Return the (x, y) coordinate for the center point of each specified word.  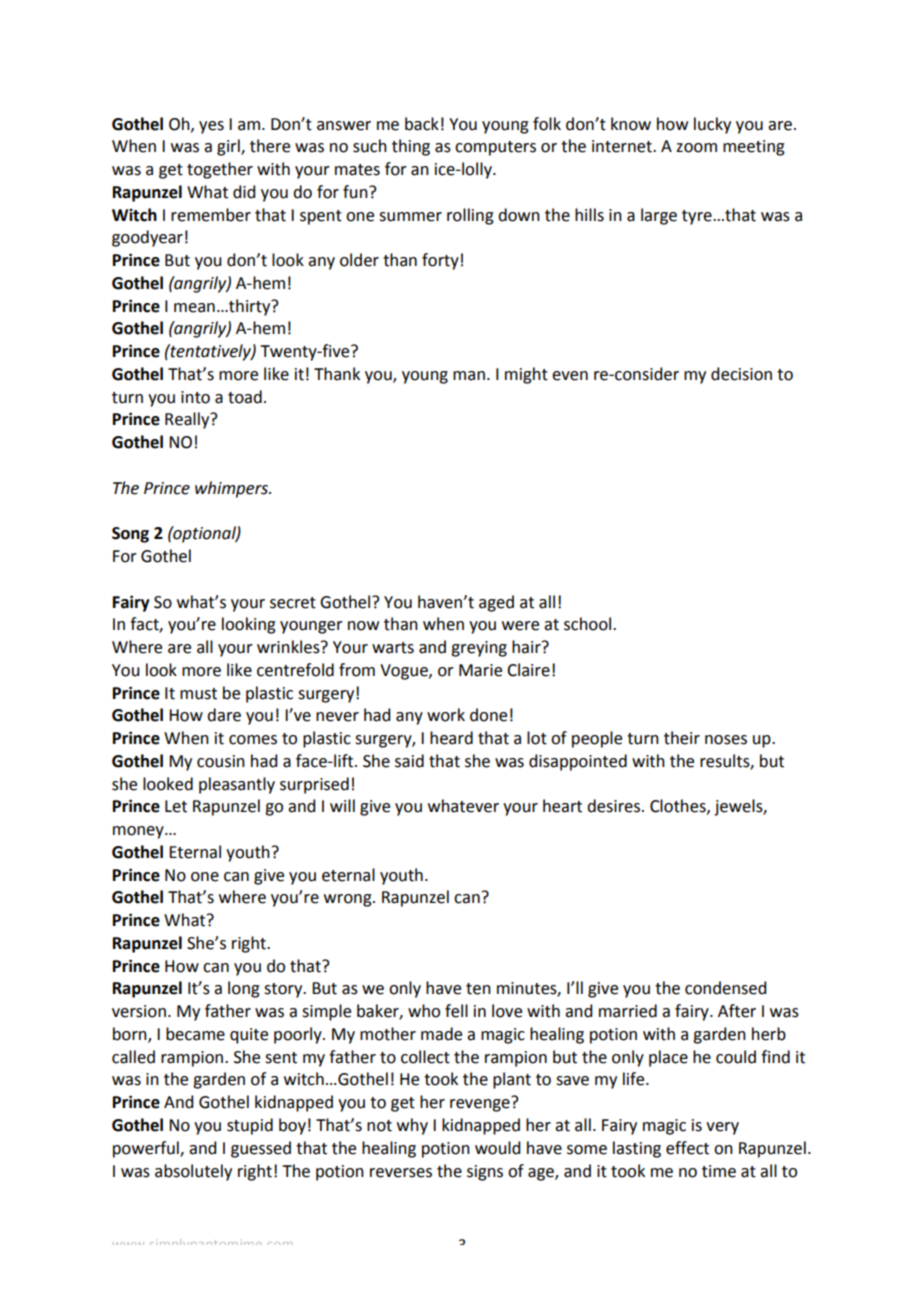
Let (176, 806)
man (469, 376)
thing (411, 147)
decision (741, 374)
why (412, 1126)
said (409, 761)
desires (615, 806)
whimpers (232, 489)
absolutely (193, 1172)
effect (687, 1148)
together (220, 170)
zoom (696, 148)
